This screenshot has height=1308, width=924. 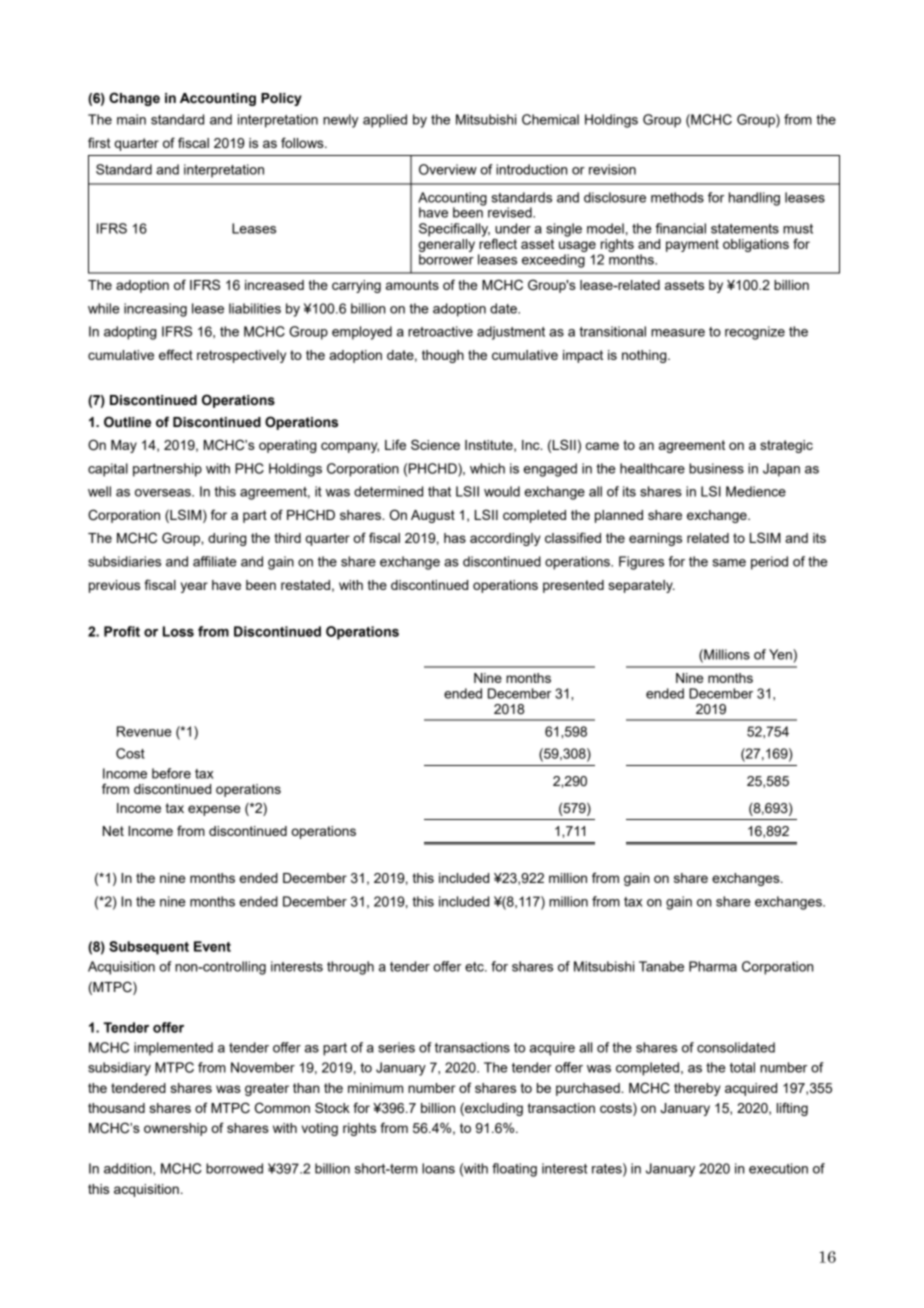 What do you see at coordinates (433, 516) in the screenshot?
I see `August` at bounding box center [433, 516].
